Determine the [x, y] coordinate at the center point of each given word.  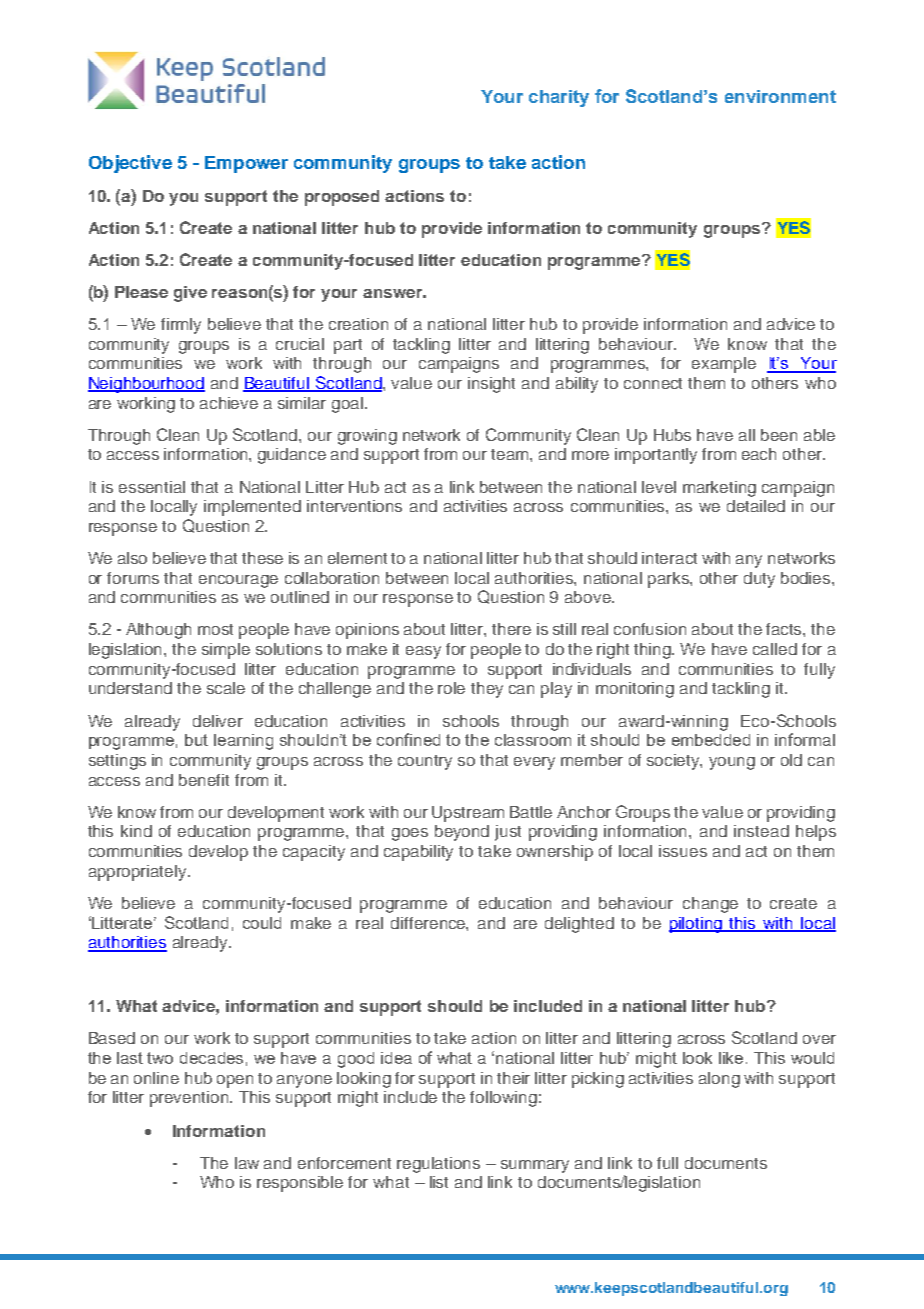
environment [780, 96]
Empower [246, 164]
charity [559, 98]
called [775, 649]
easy [423, 652]
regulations [438, 1165]
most [215, 629]
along [719, 1080]
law [247, 1163]
